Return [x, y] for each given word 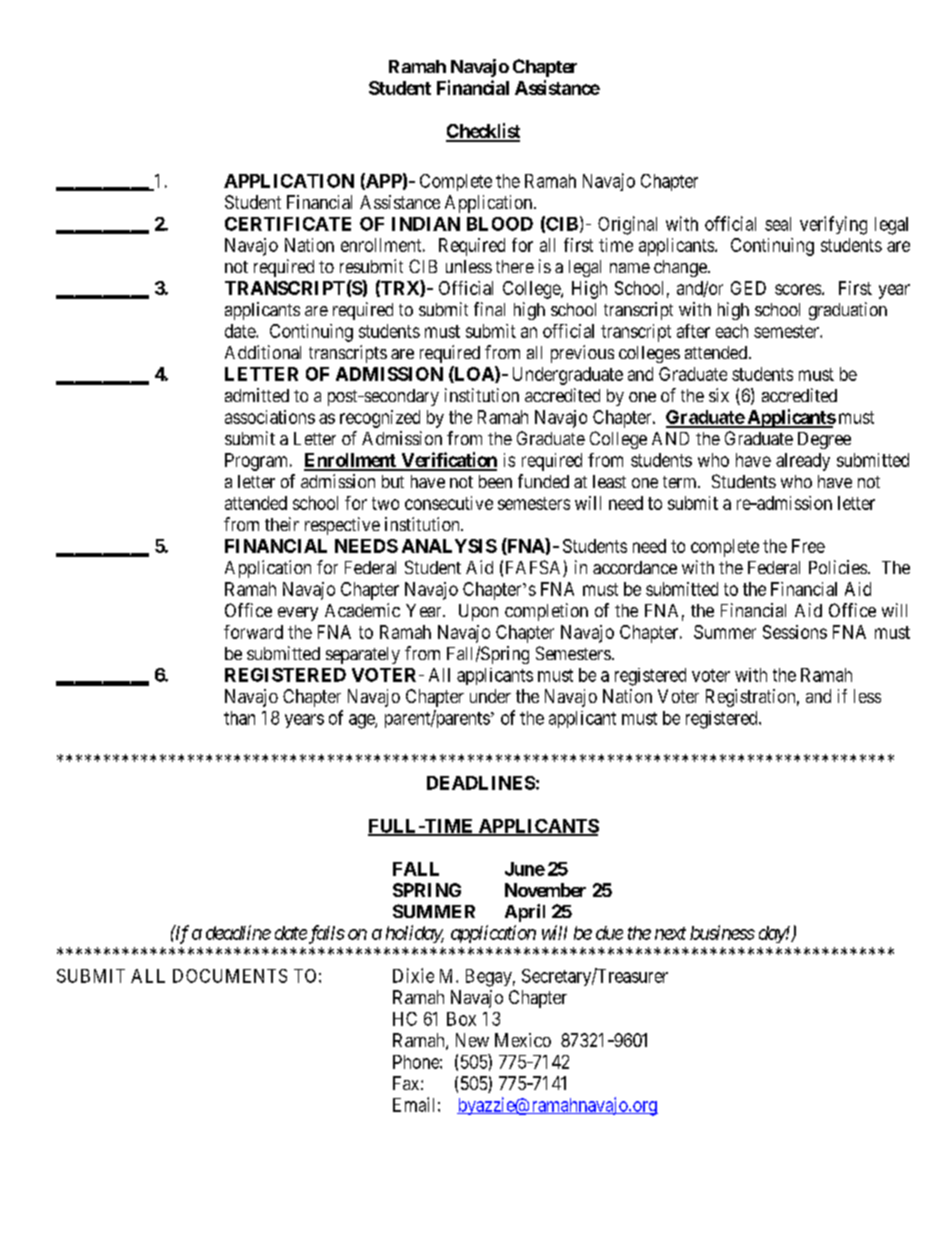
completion [546, 612]
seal [778, 224]
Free [808, 546]
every [298, 614]
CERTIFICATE [288, 224]
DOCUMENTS [230, 976]
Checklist [483, 132]
